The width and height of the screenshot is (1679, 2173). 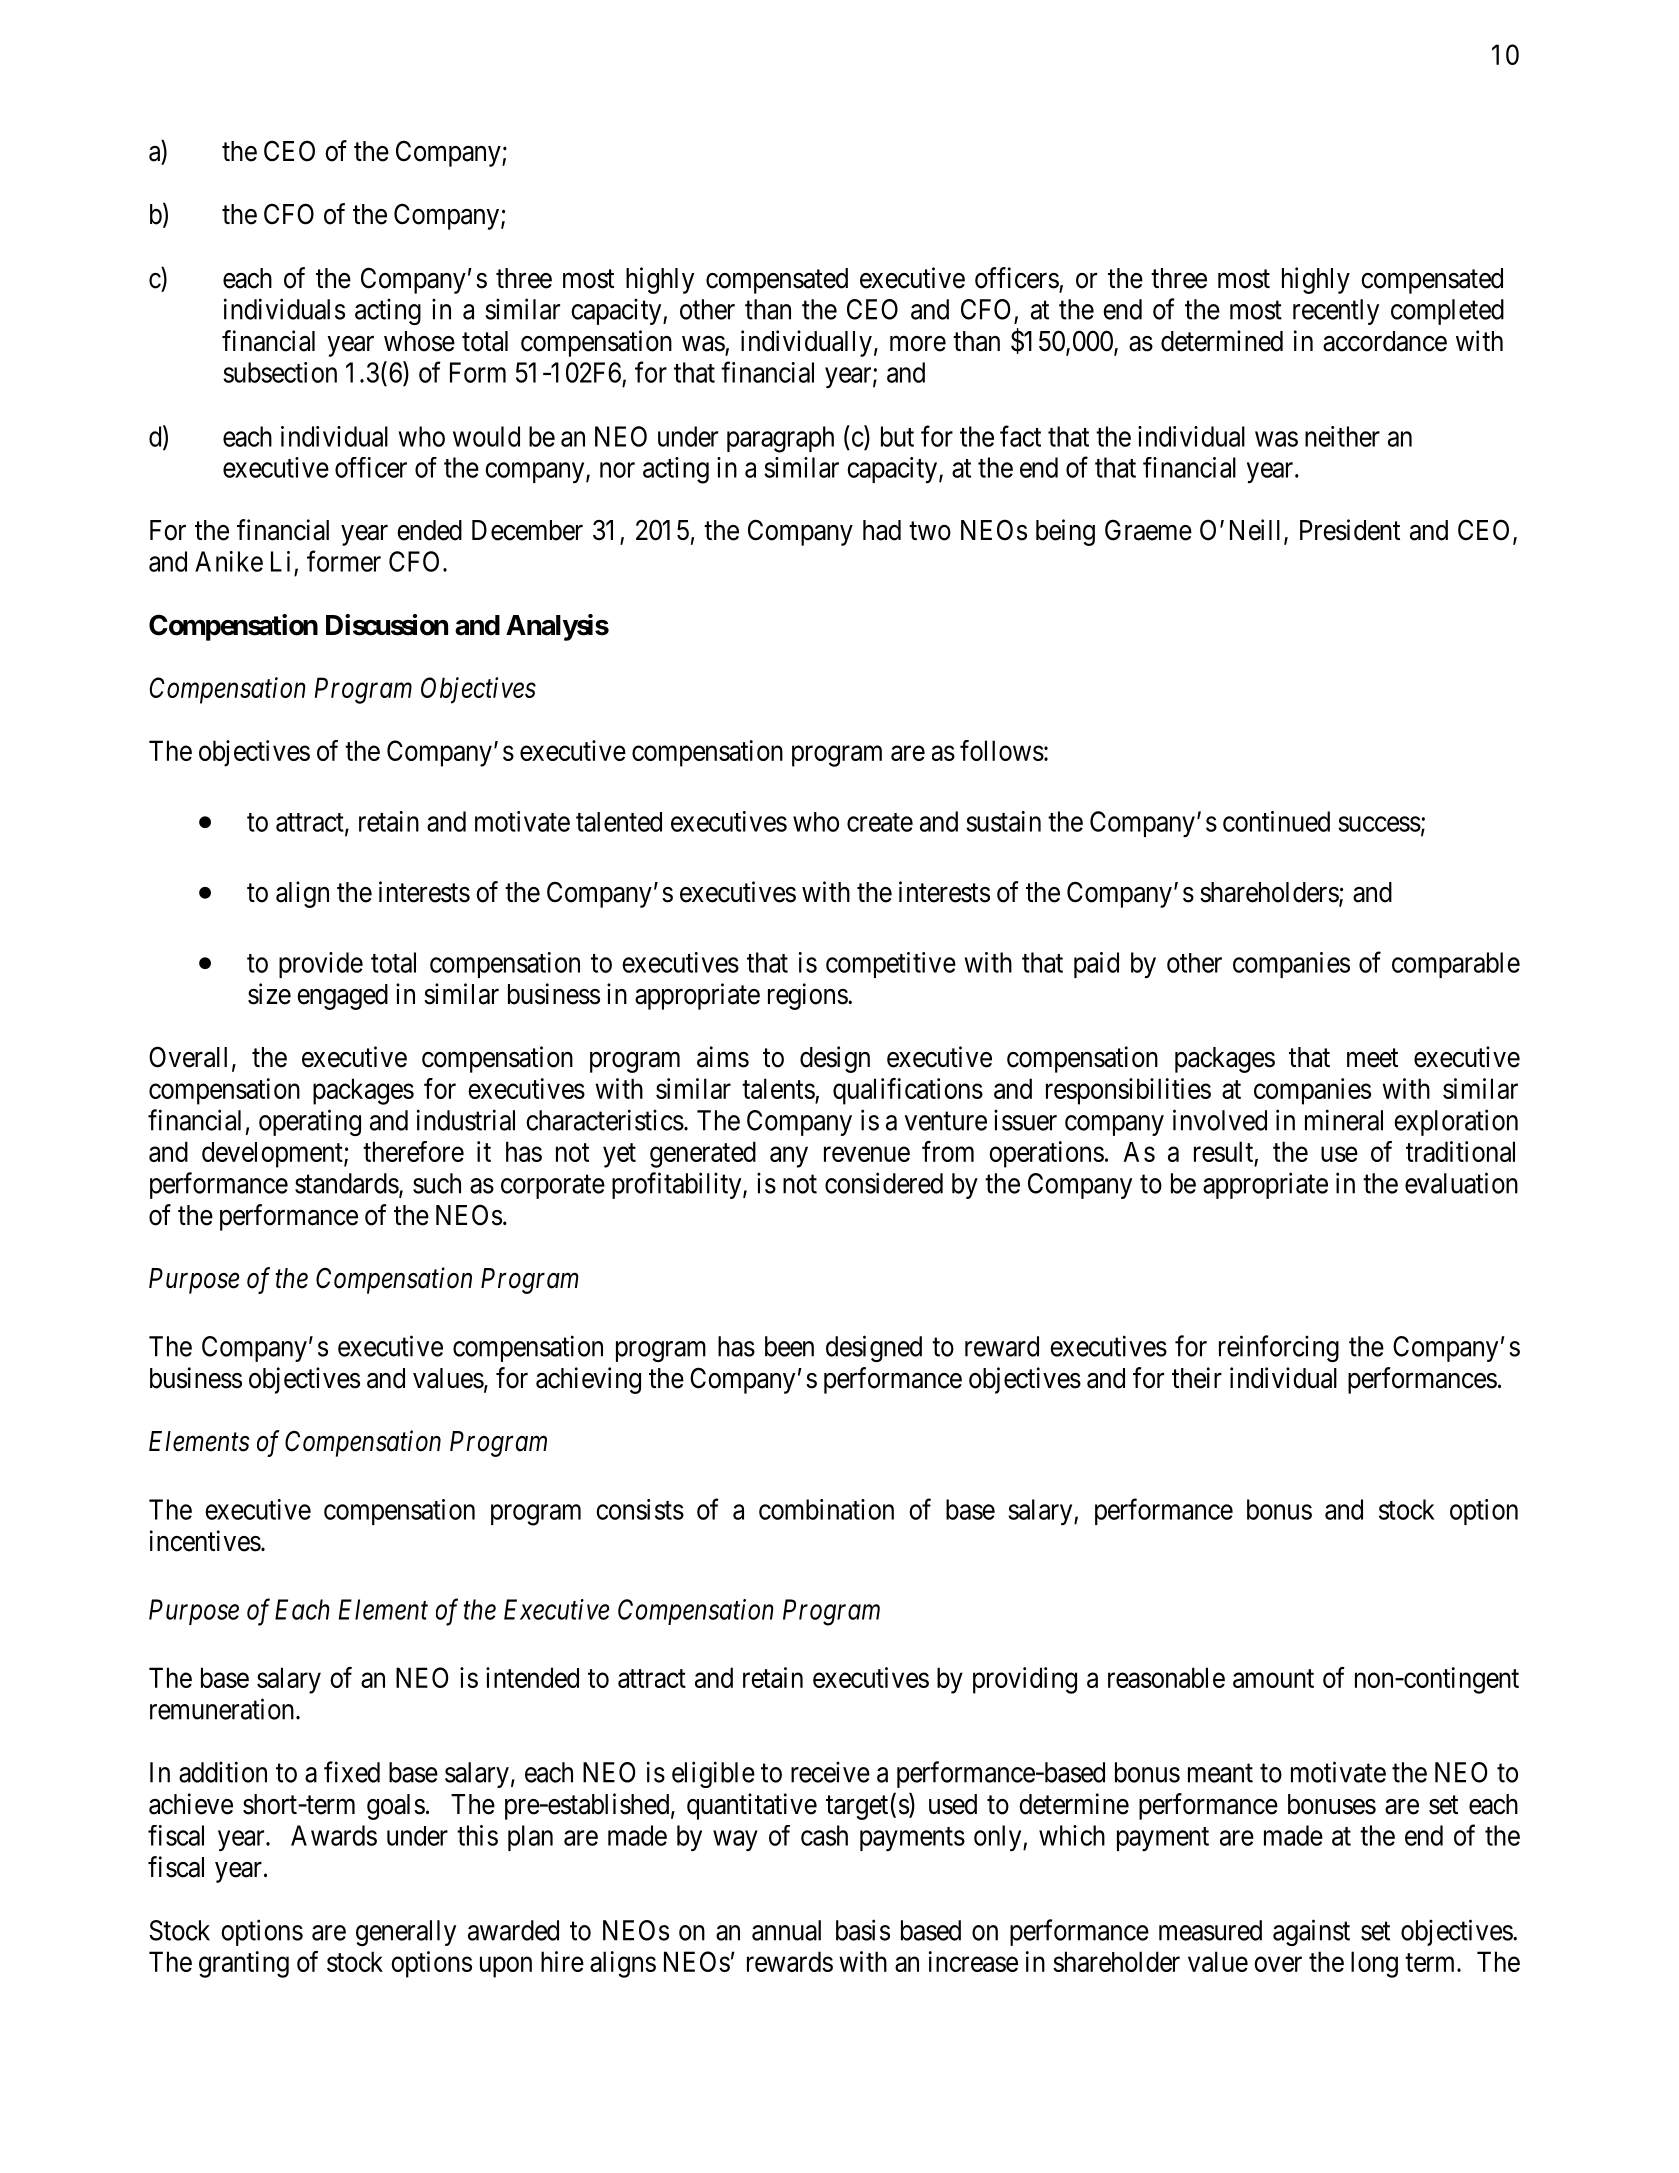 What do you see at coordinates (1311, 1932) in the screenshot?
I see `against` at bounding box center [1311, 1932].
